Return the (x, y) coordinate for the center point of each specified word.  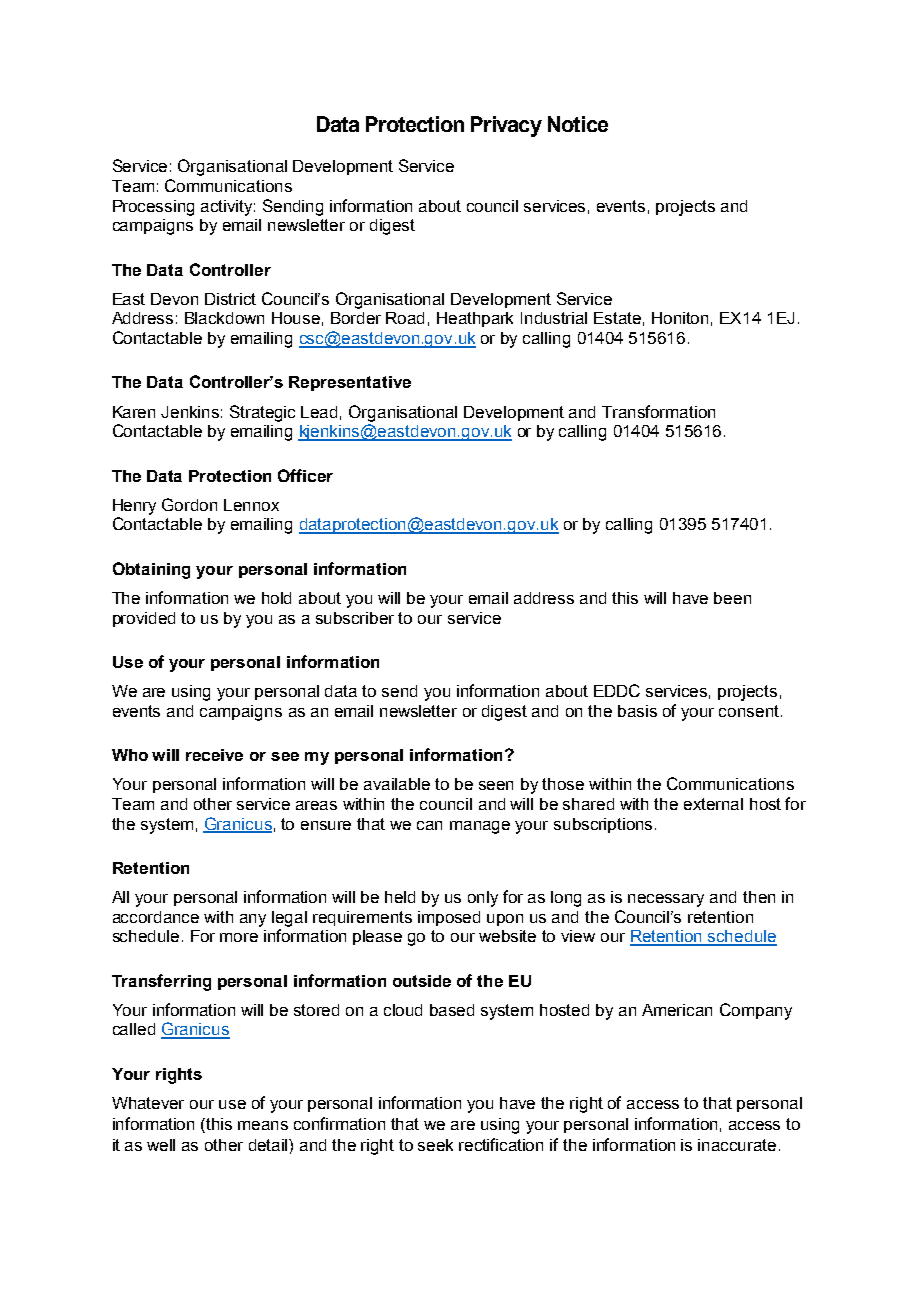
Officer (305, 475)
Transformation (658, 411)
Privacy (506, 126)
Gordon (189, 504)
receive (214, 755)
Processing (153, 208)
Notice (578, 124)
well (161, 1145)
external (713, 804)
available (397, 784)
